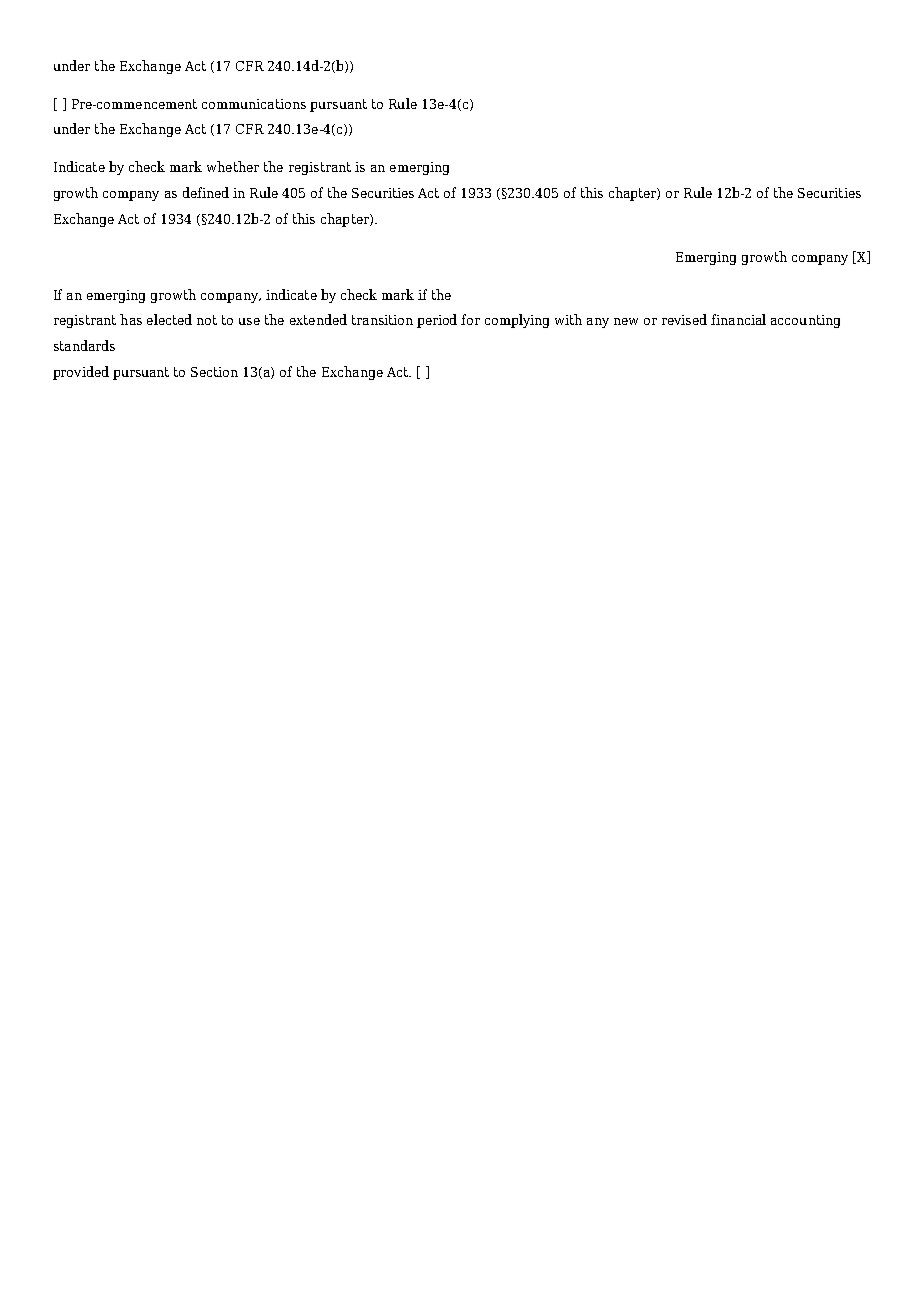 Image resolution: width=924 pixels, height=1308 pixels. Describe the element at coordinates (470, 319) in the screenshot. I see `for` at that location.
